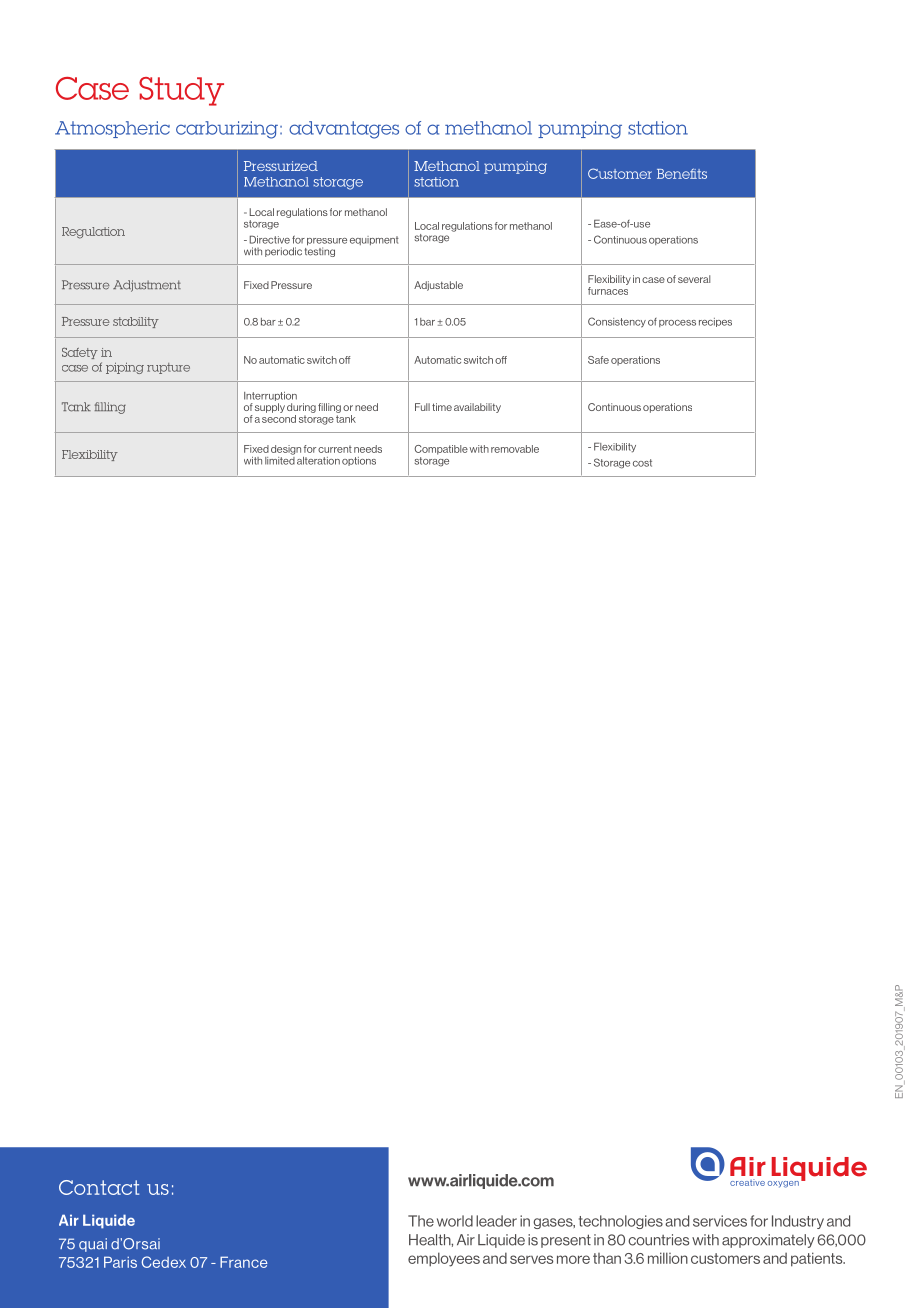 The height and width of the screenshot is (1308, 924). I want to click on cost, so click(642, 463).
